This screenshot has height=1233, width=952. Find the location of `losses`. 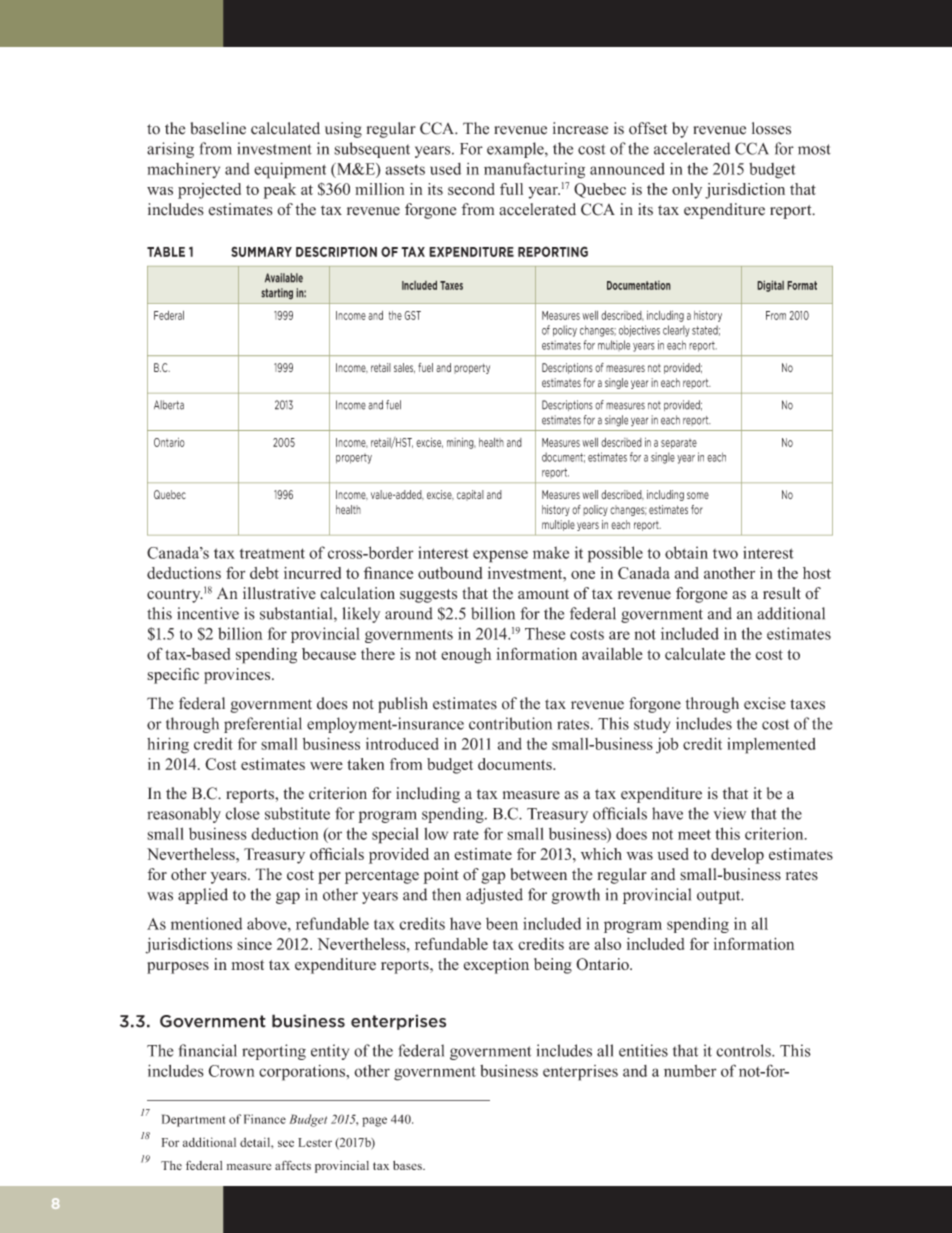

losses is located at coordinates (771, 128).
